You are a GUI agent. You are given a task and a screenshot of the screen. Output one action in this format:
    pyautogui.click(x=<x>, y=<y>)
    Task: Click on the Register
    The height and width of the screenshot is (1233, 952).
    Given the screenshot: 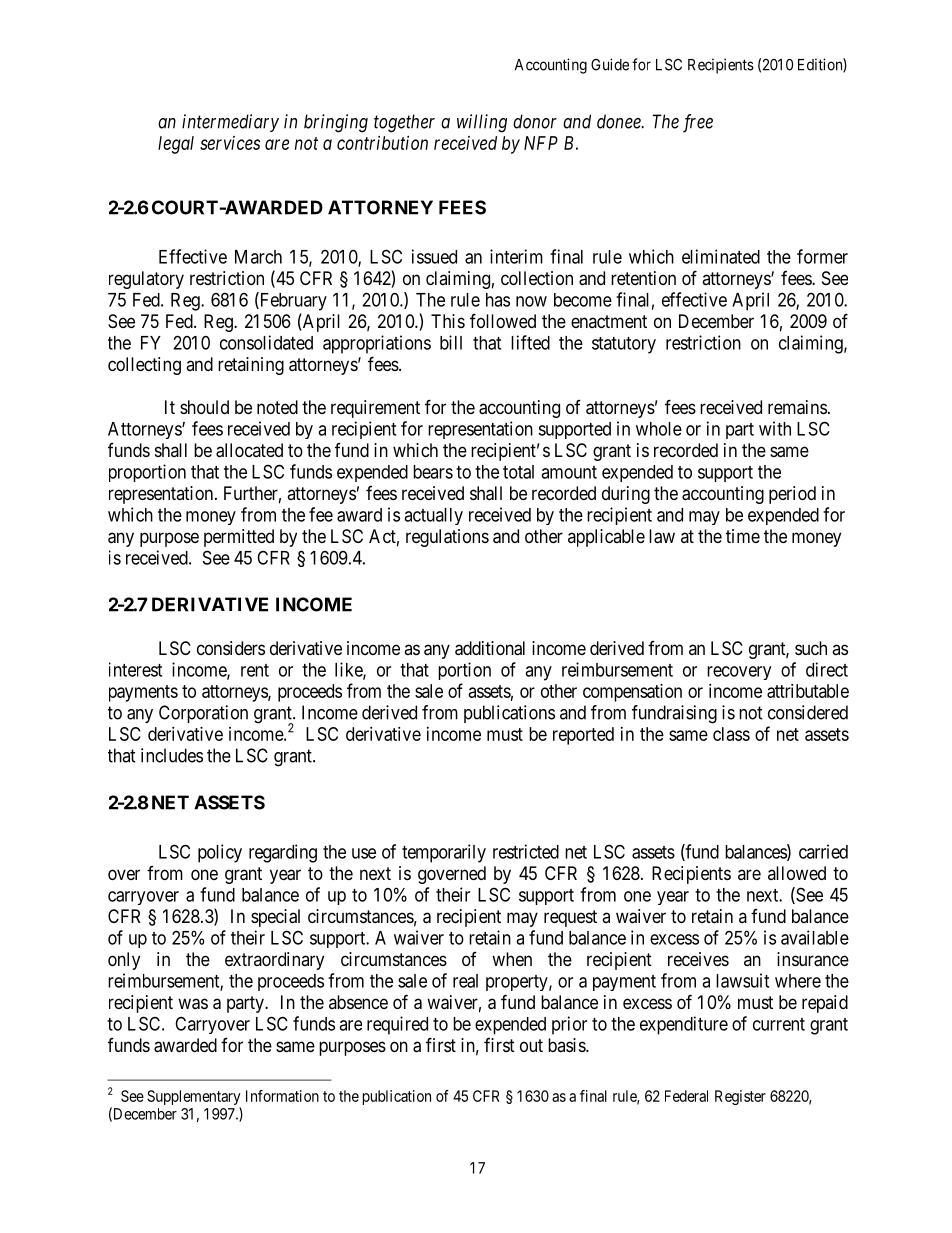 What is the action you would take?
    pyautogui.click(x=740, y=1097)
